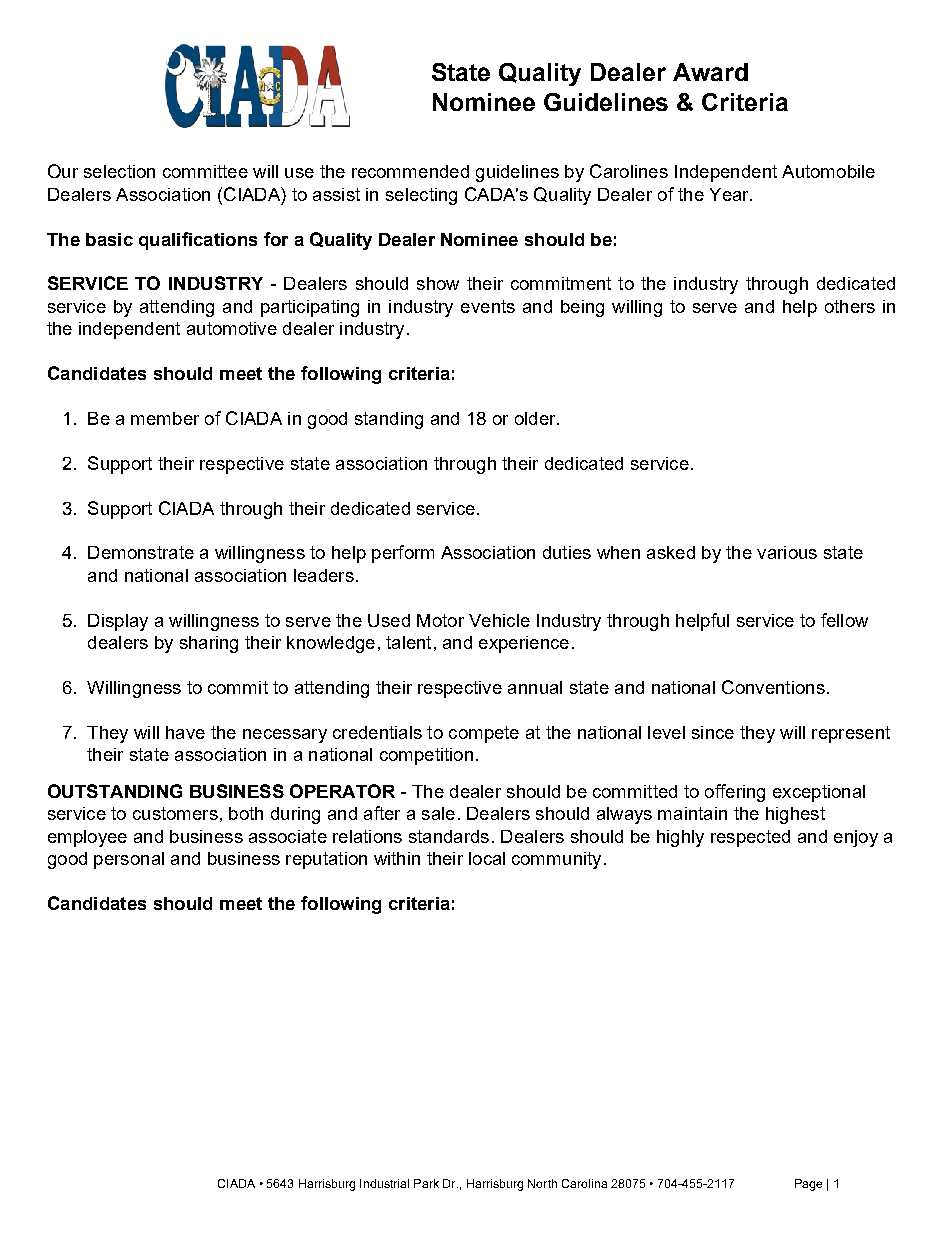 Image resolution: width=952 pixels, height=1233 pixels. What do you see at coordinates (438, 813) in the image?
I see `sale` at bounding box center [438, 813].
